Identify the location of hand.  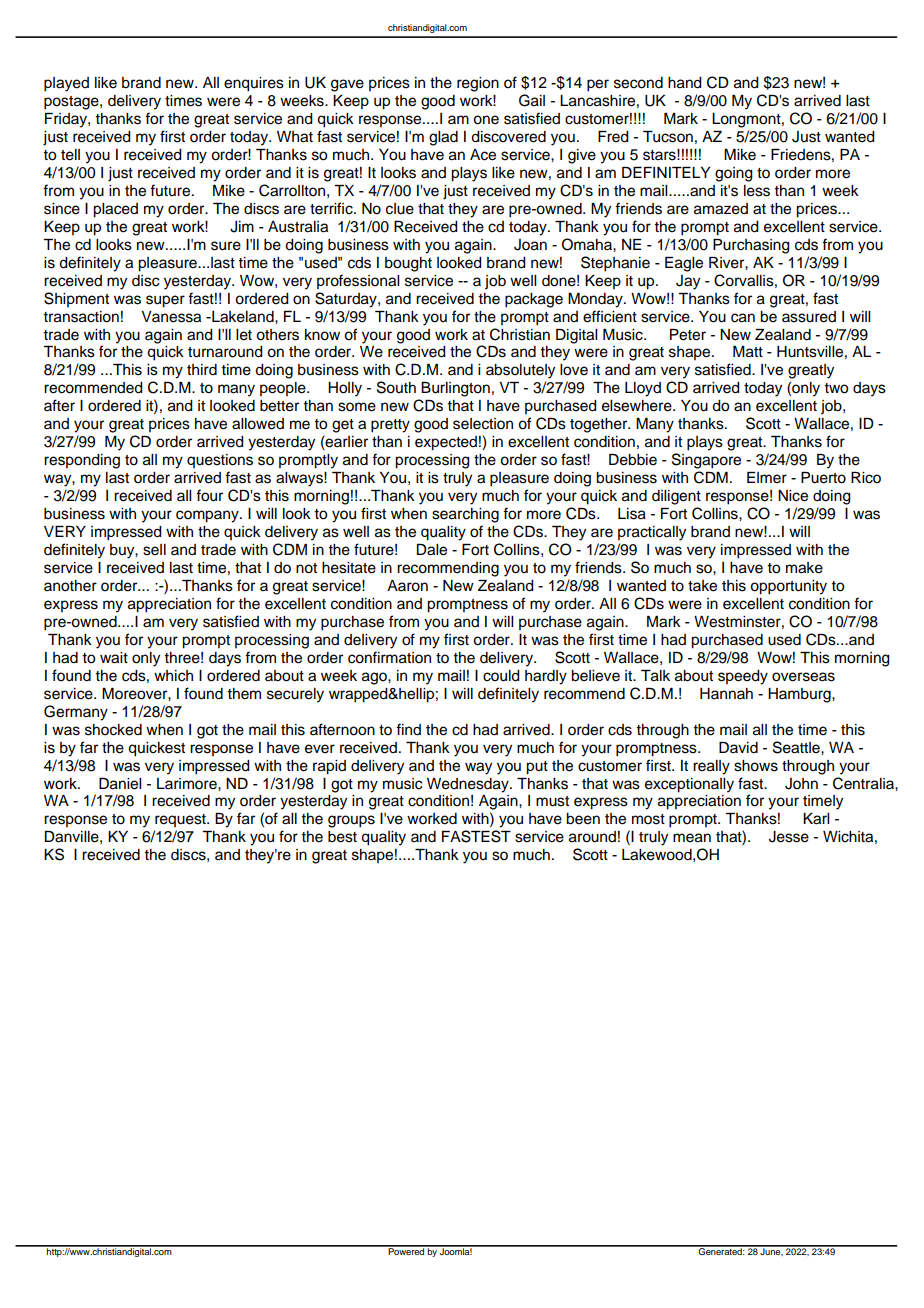
(685, 83).
